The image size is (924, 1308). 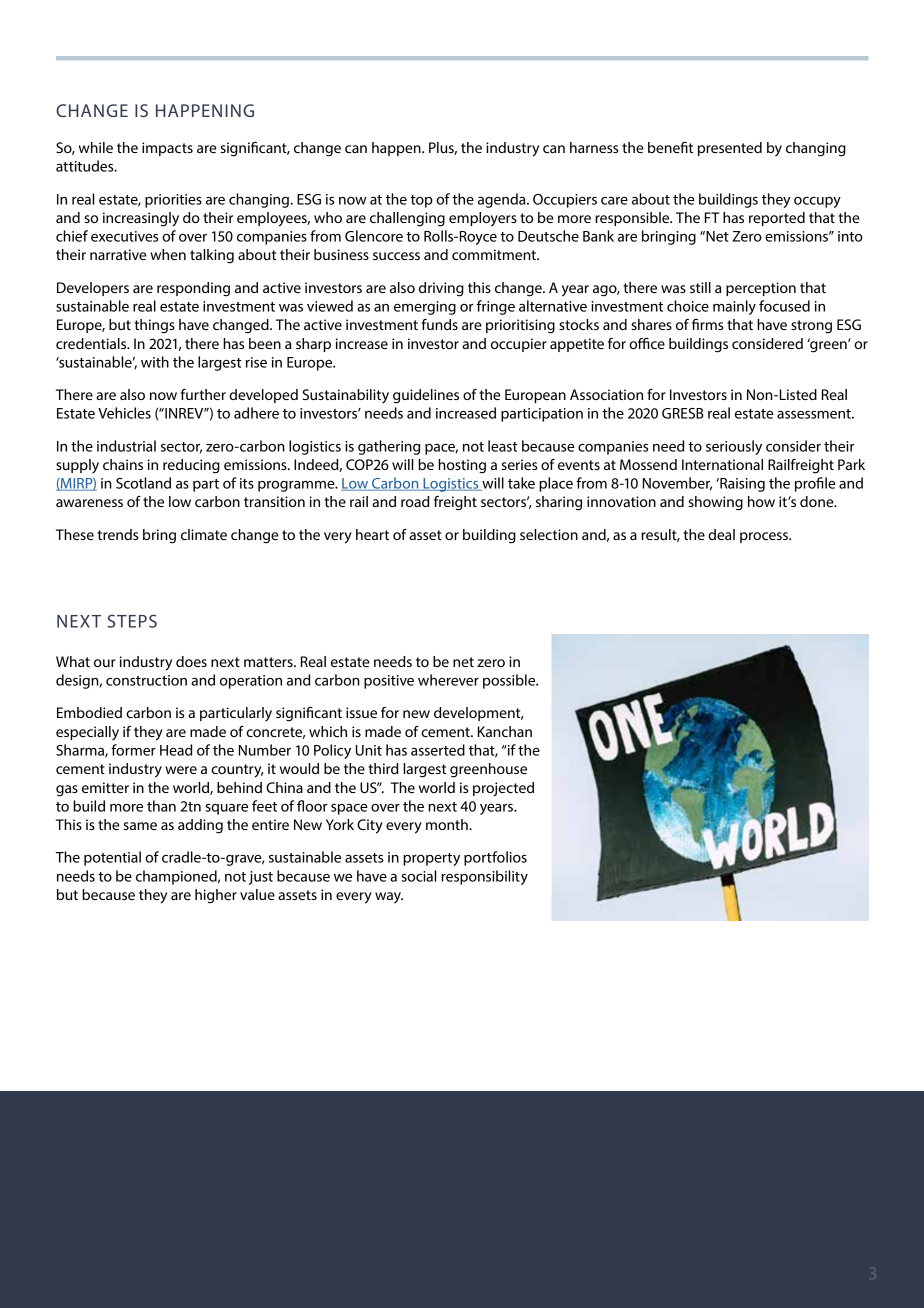 I want to click on industrial, so click(x=126, y=446).
